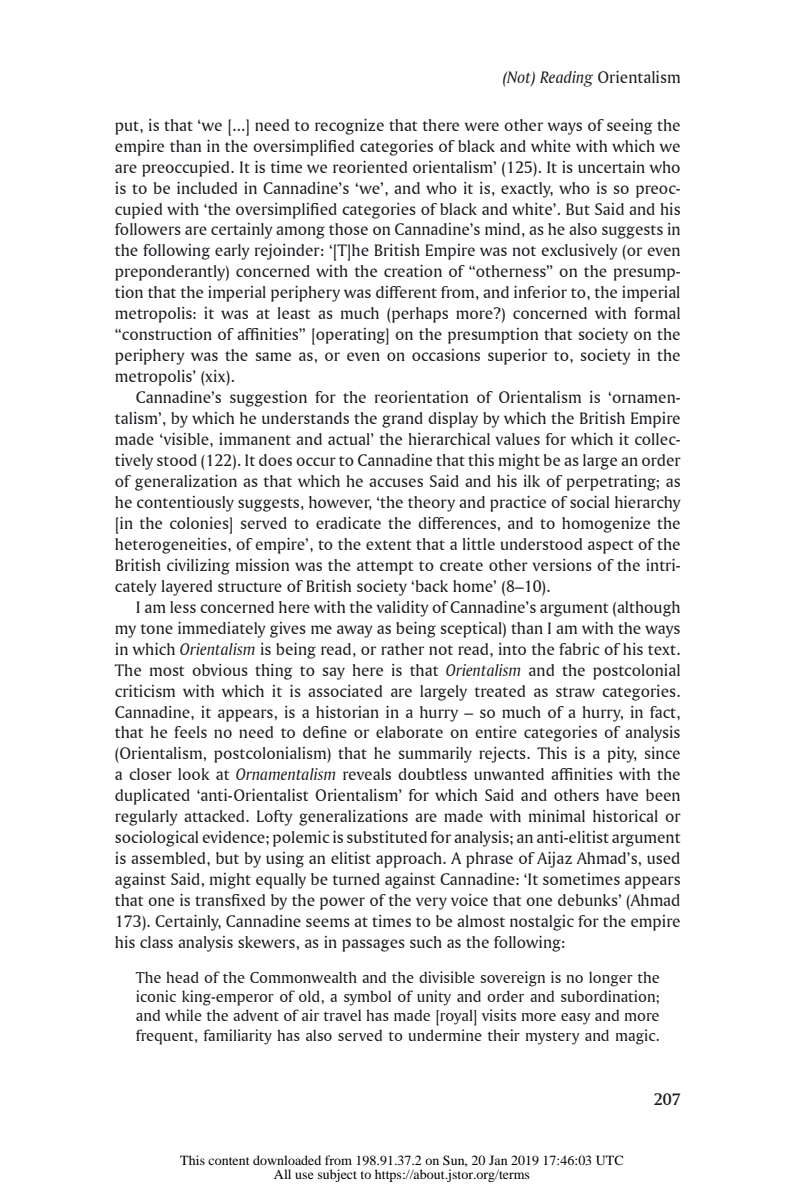 This image has width=804, height=1193. I want to click on UTC, so click(609, 1160).
